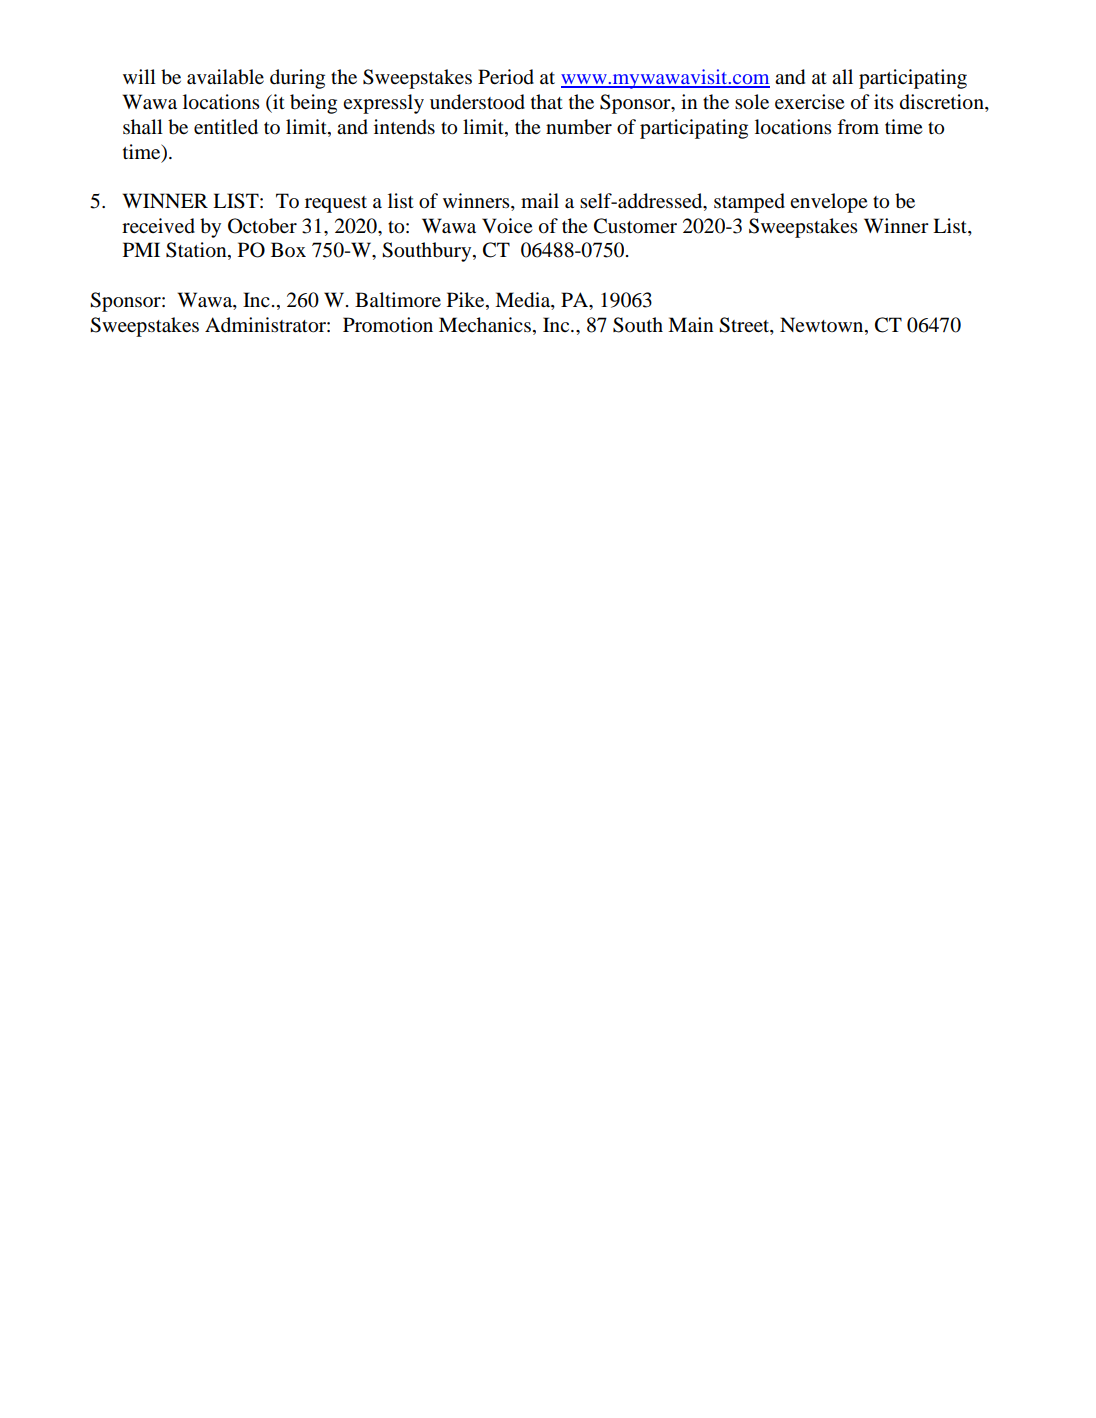  I want to click on request, so click(336, 204).
